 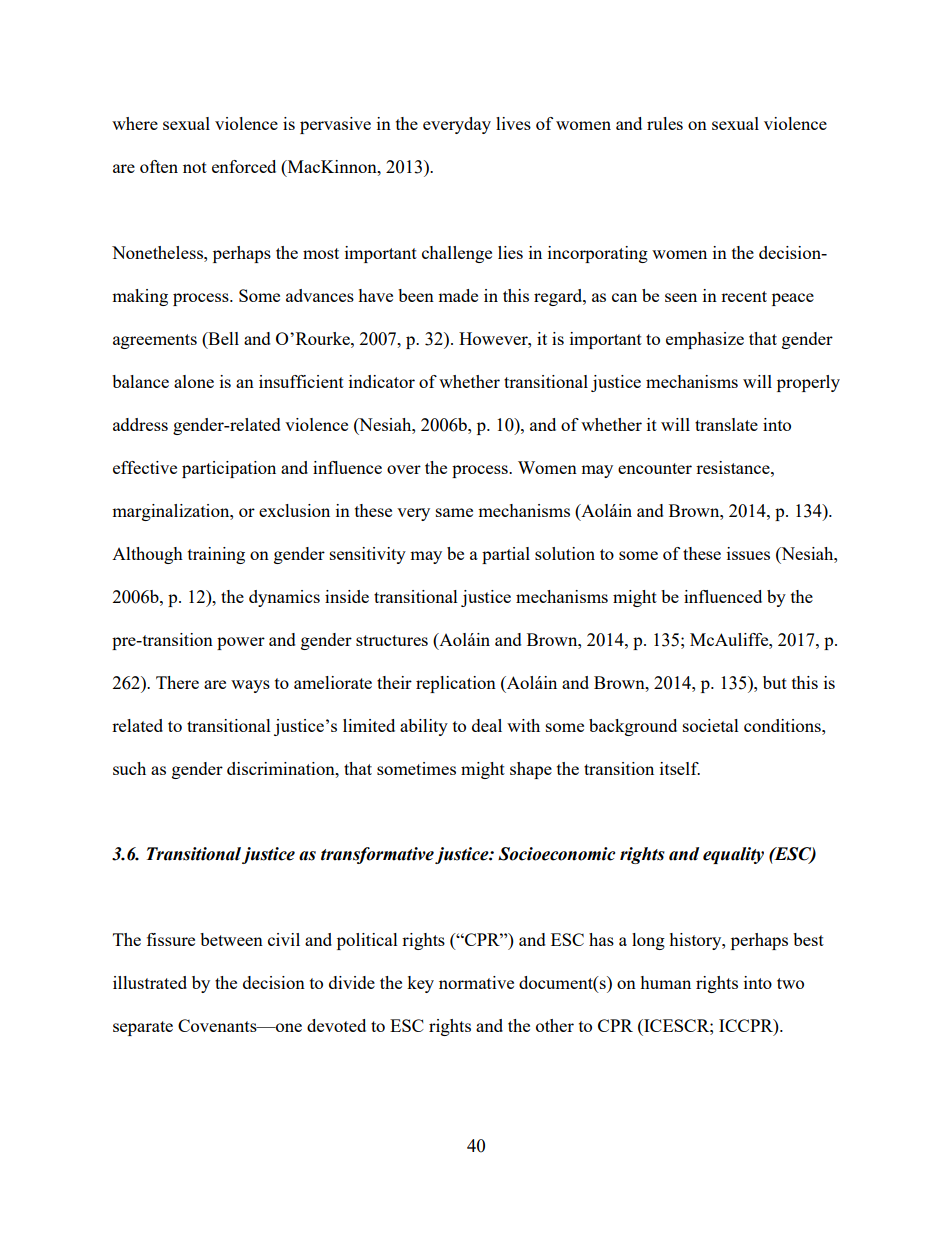 What do you see at coordinates (150, 982) in the screenshot?
I see `illustrated` at bounding box center [150, 982].
